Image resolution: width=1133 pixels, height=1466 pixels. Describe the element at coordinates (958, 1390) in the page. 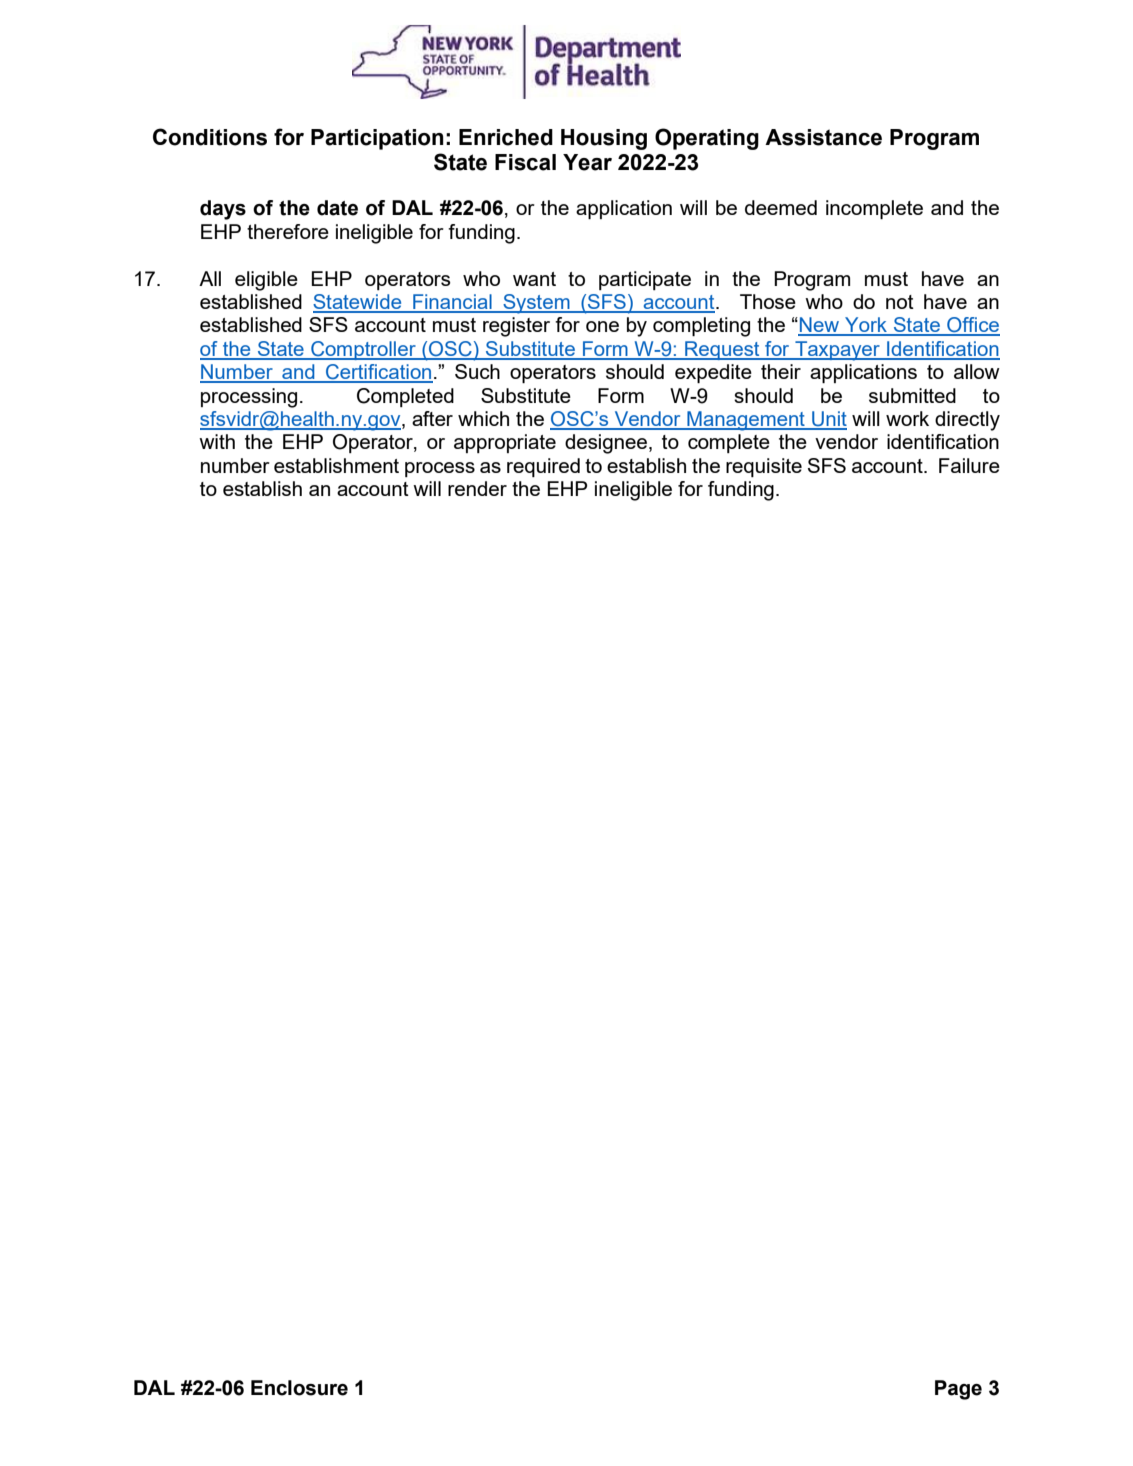

I see `Page` at that location.
